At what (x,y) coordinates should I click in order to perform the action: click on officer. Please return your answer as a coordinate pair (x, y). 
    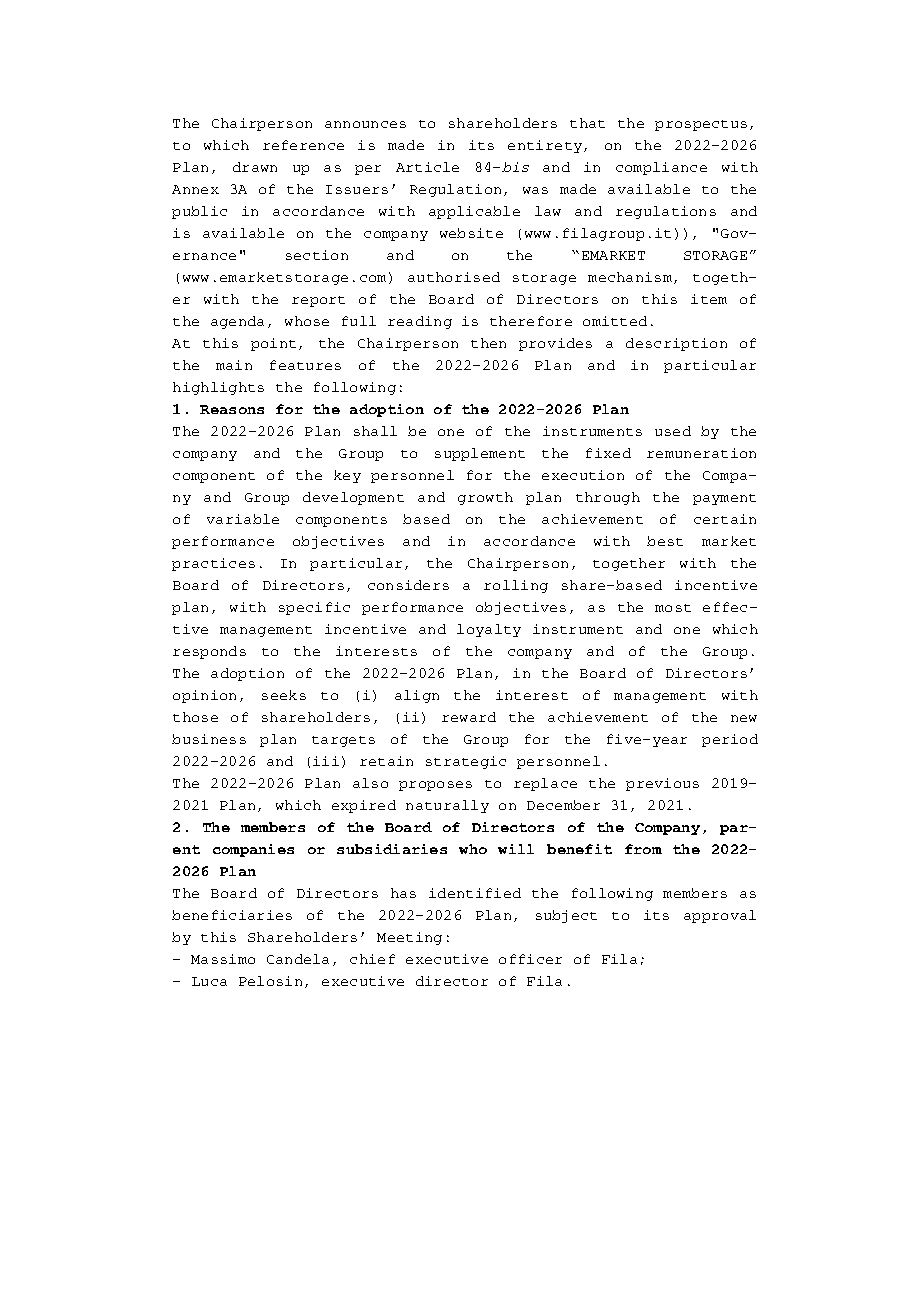
    Looking at the image, I should click on (530, 959).
